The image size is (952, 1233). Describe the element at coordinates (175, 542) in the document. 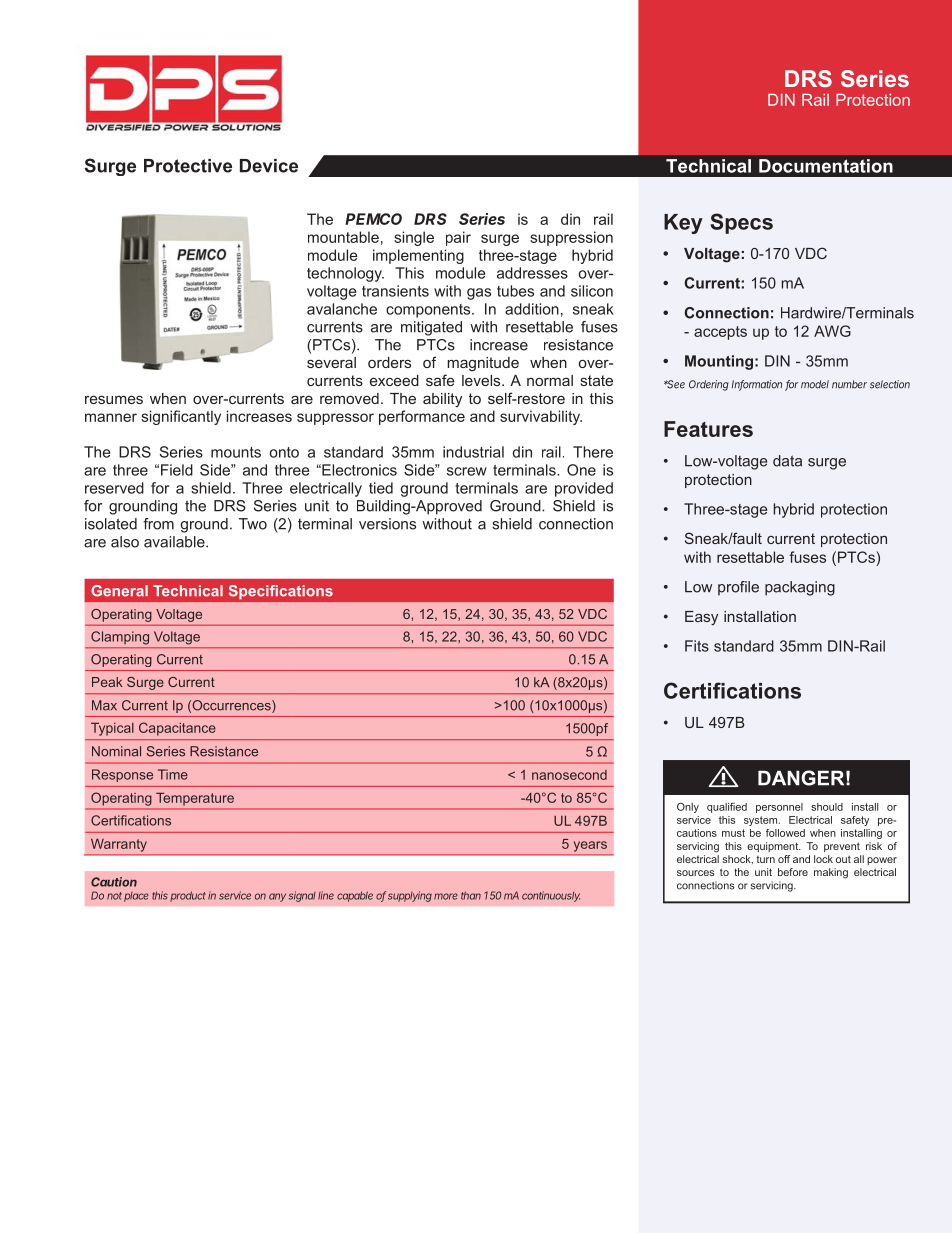

I see `available` at that location.
